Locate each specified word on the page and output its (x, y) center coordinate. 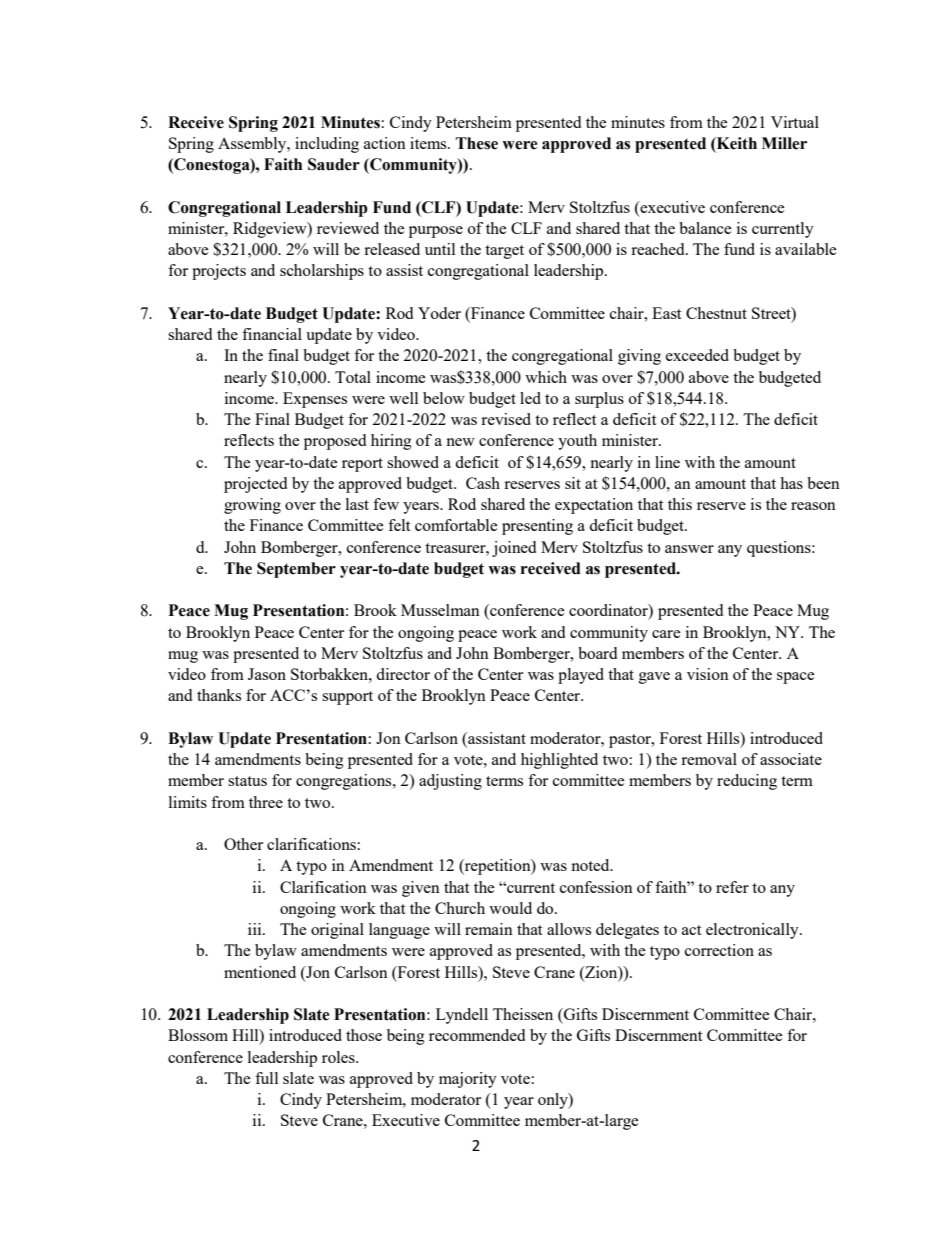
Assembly (253, 145)
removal (709, 759)
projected (255, 485)
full (266, 1078)
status (247, 781)
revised (506, 419)
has (791, 483)
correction (719, 950)
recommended (477, 1035)
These (477, 143)
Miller (784, 143)
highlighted (559, 761)
